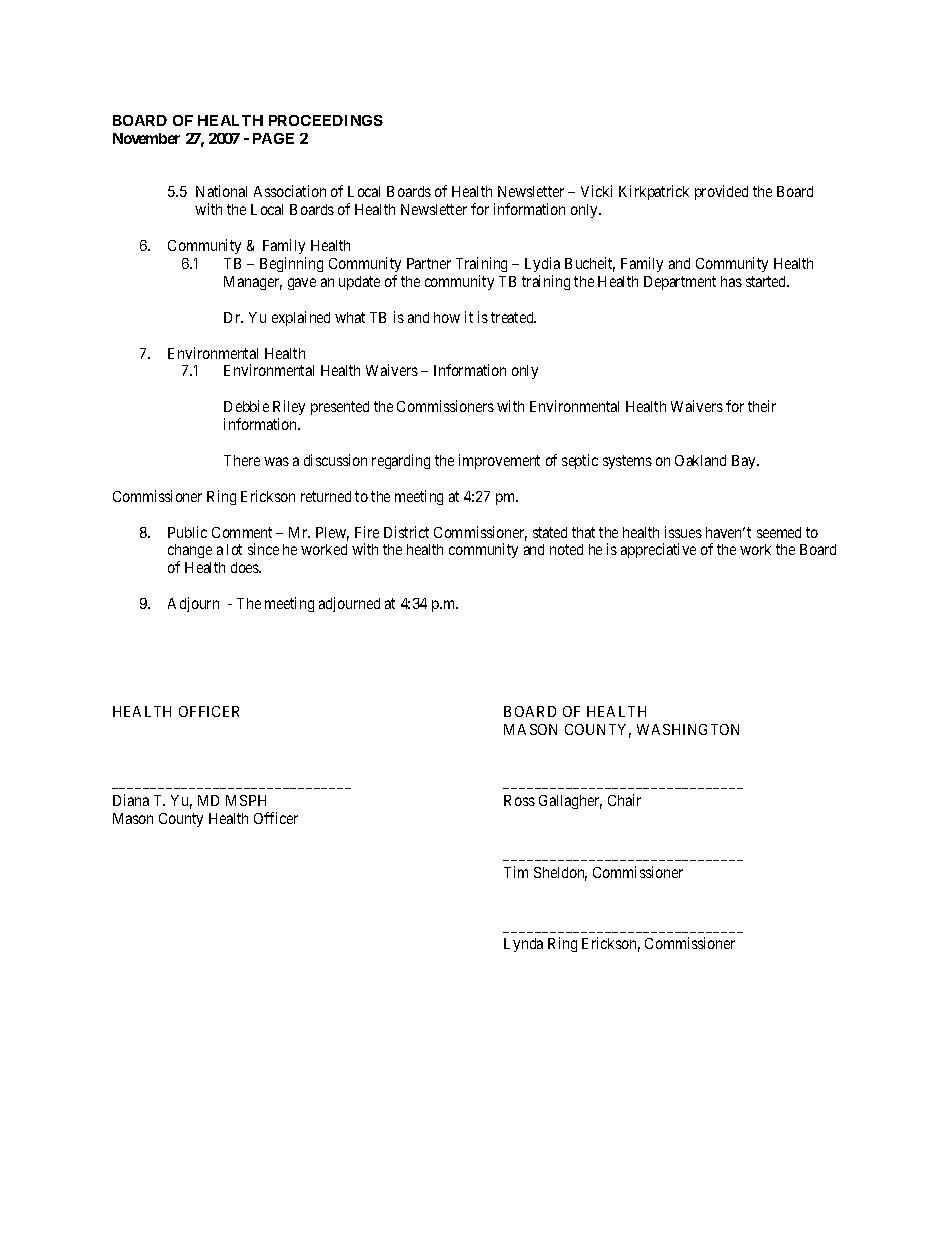  I want to click on has, so click(731, 281).
